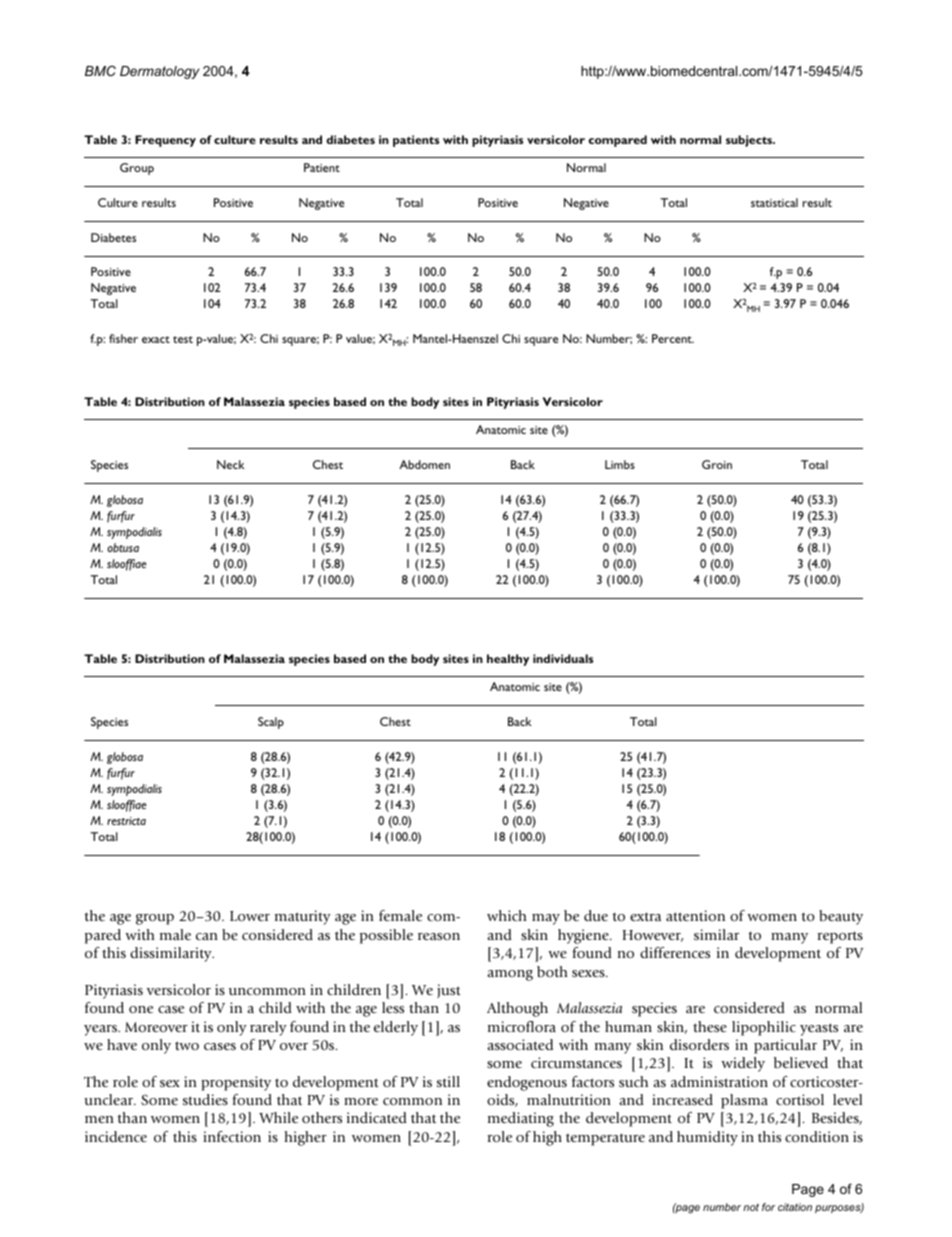 The height and width of the image is (1237, 952). I want to click on subjects, so click(750, 141).
